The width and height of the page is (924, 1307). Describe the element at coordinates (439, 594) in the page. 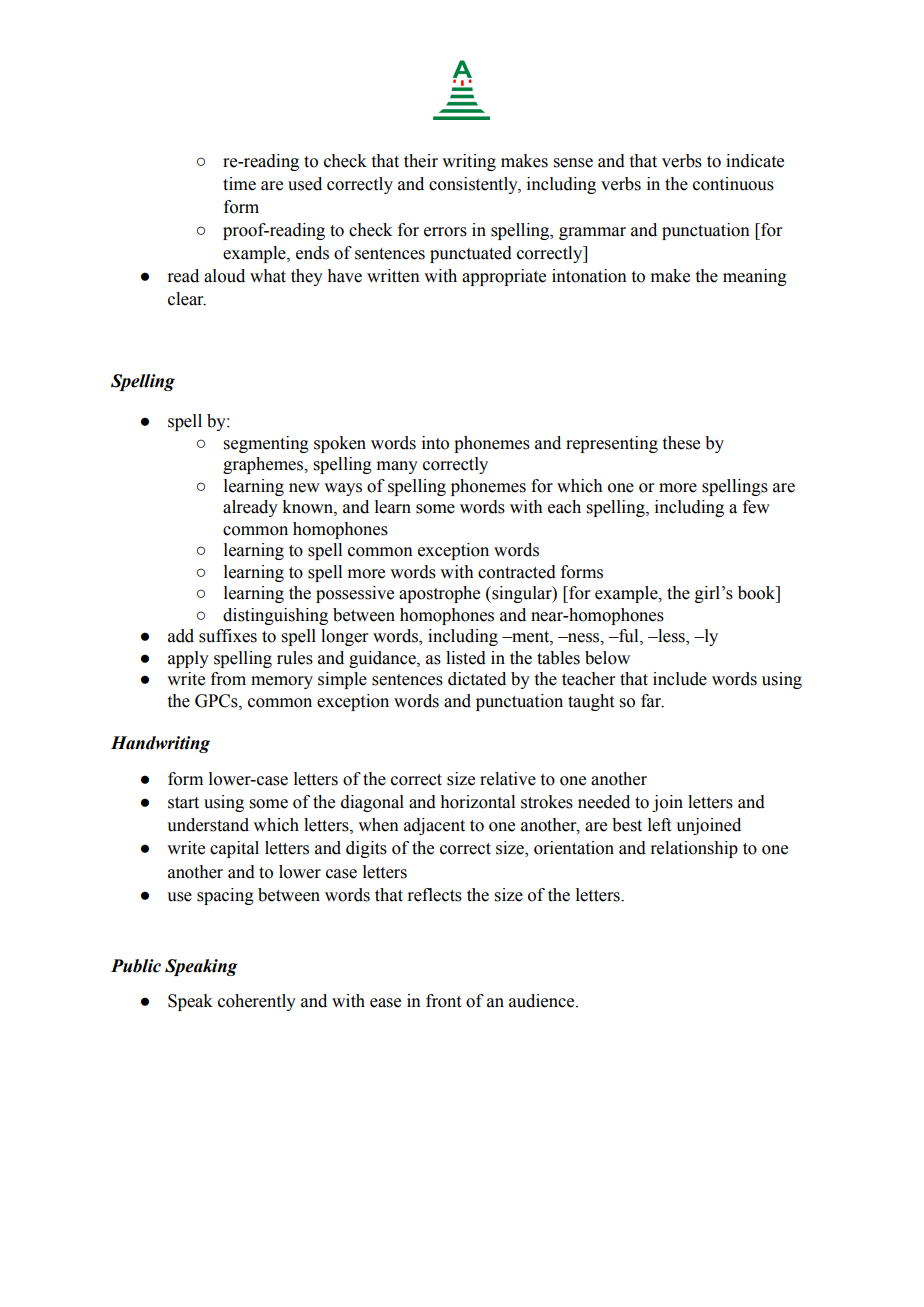

I see `apostrophe` at that location.
